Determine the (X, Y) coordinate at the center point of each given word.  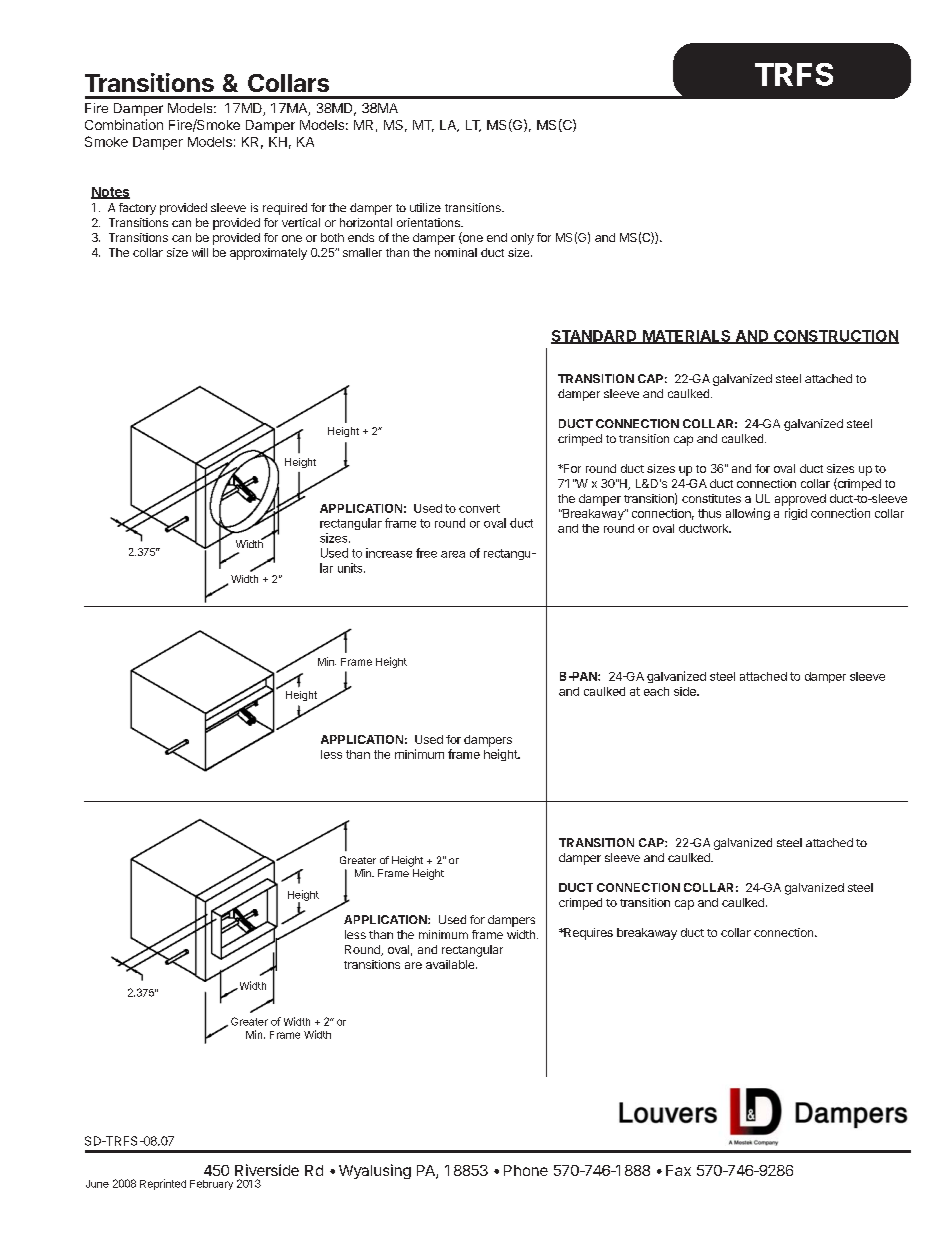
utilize (425, 207)
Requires (587, 934)
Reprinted (163, 1184)
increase (389, 553)
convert (479, 508)
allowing (748, 514)
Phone (526, 1170)
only (522, 239)
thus (709, 513)
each (656, 691)
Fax (678, 1170)
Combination (124, 124)
